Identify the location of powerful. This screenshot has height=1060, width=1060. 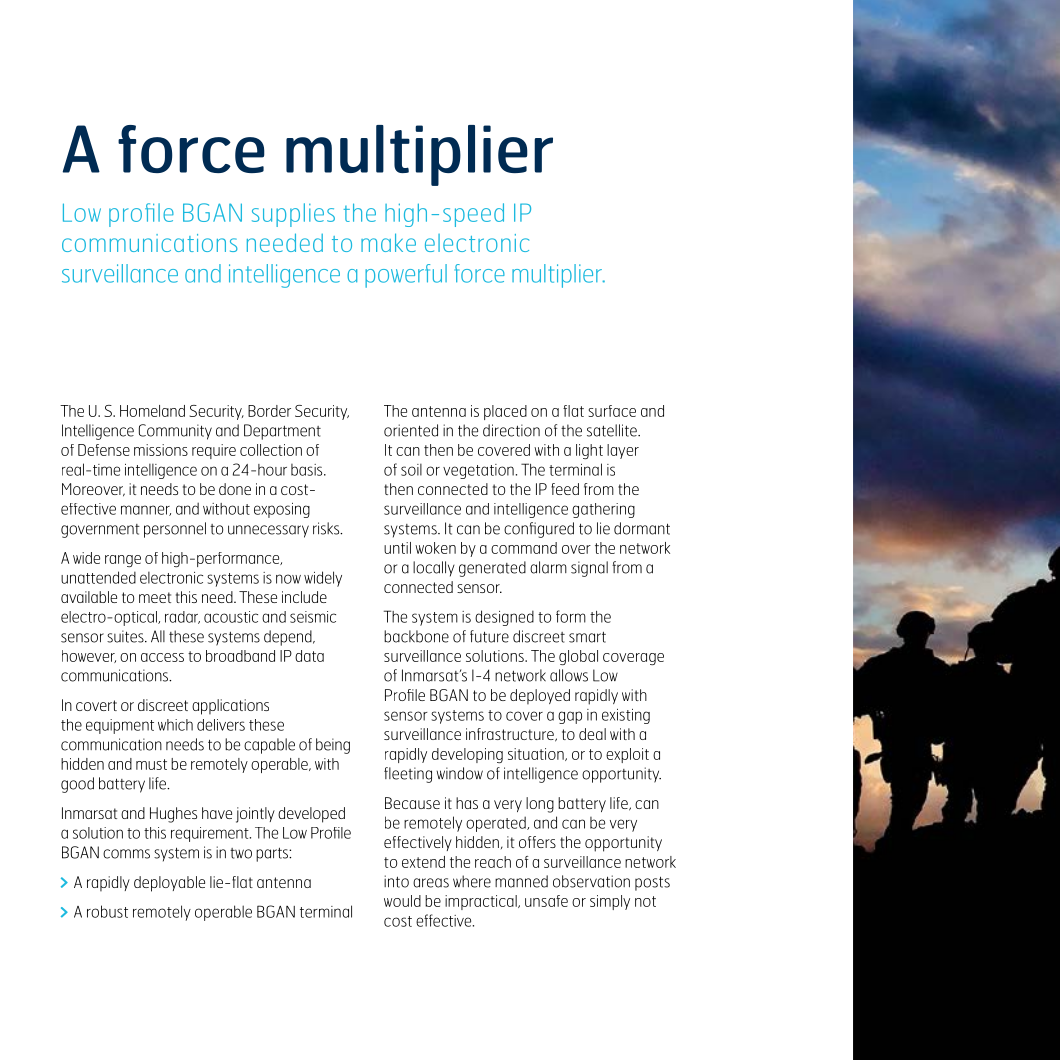
(406, 276).
